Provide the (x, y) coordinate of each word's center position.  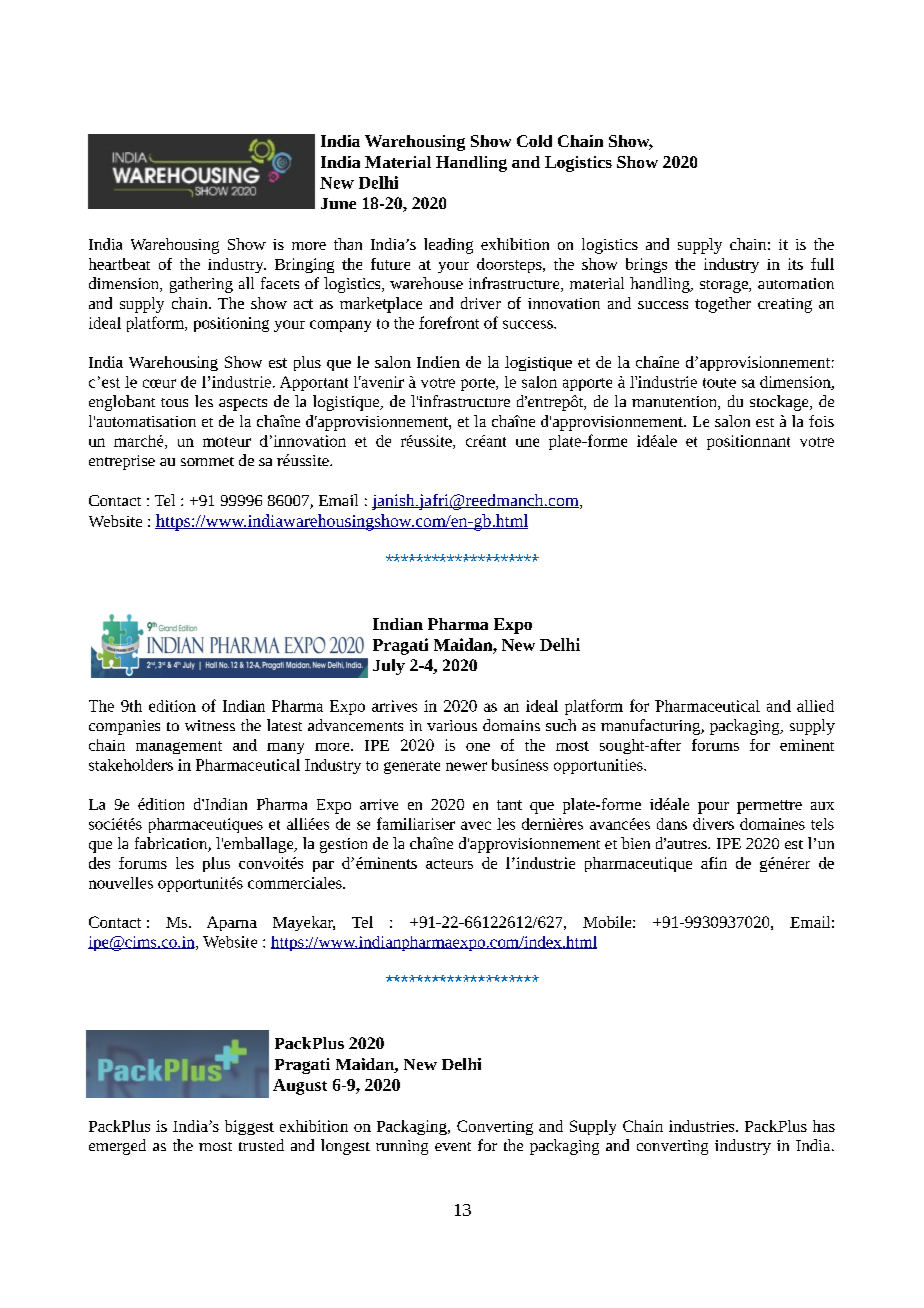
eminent (807, 745)
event (453, 1146)
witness (210, 725)
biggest (249, 1127)
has (824, 1126)
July (389, 667)
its (795, 264)
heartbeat (119, 264)
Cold (534, 141)
